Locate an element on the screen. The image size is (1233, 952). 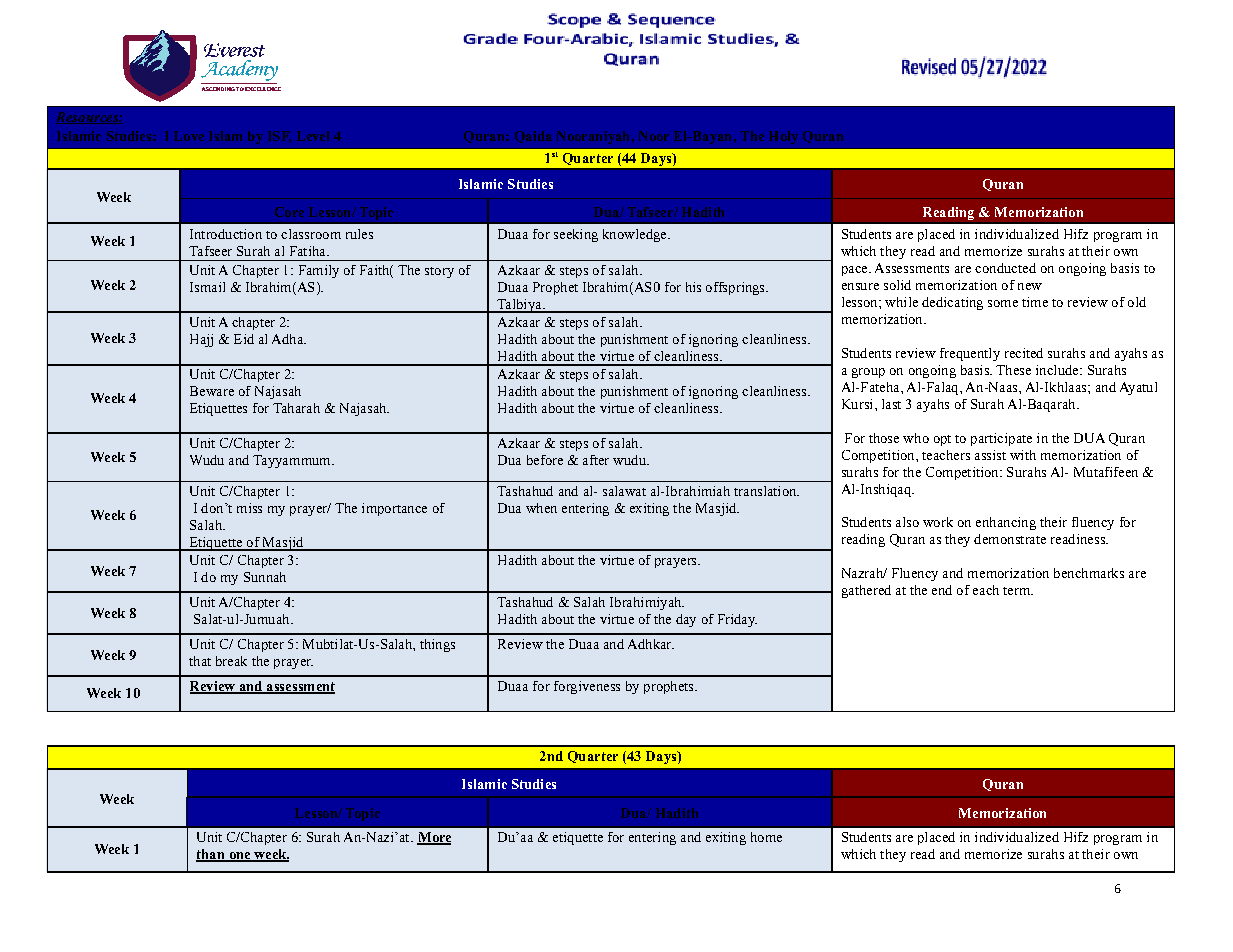
Holy is located at coordinates (783, 137).
